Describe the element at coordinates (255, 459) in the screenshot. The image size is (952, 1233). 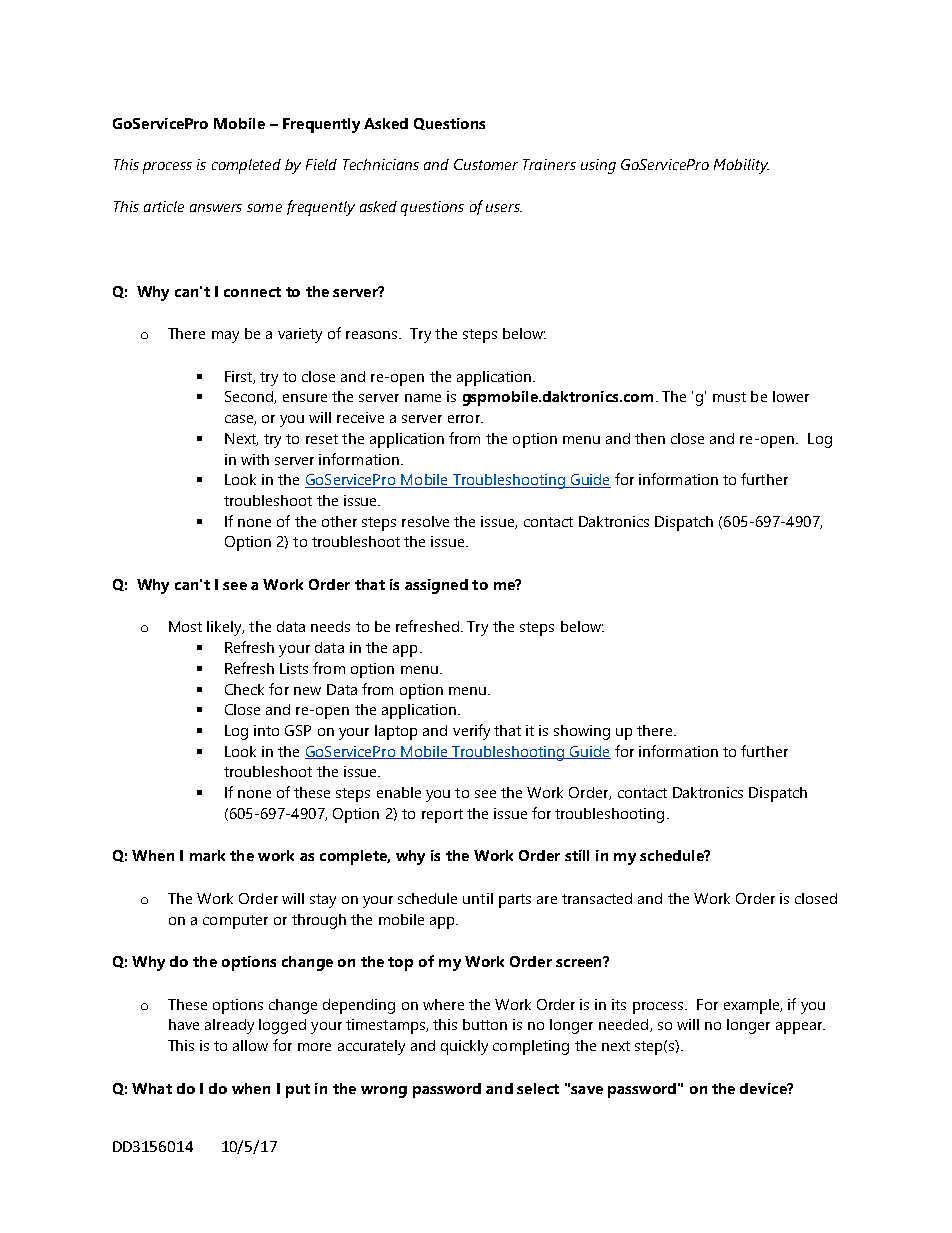
I see `with` at that location.
